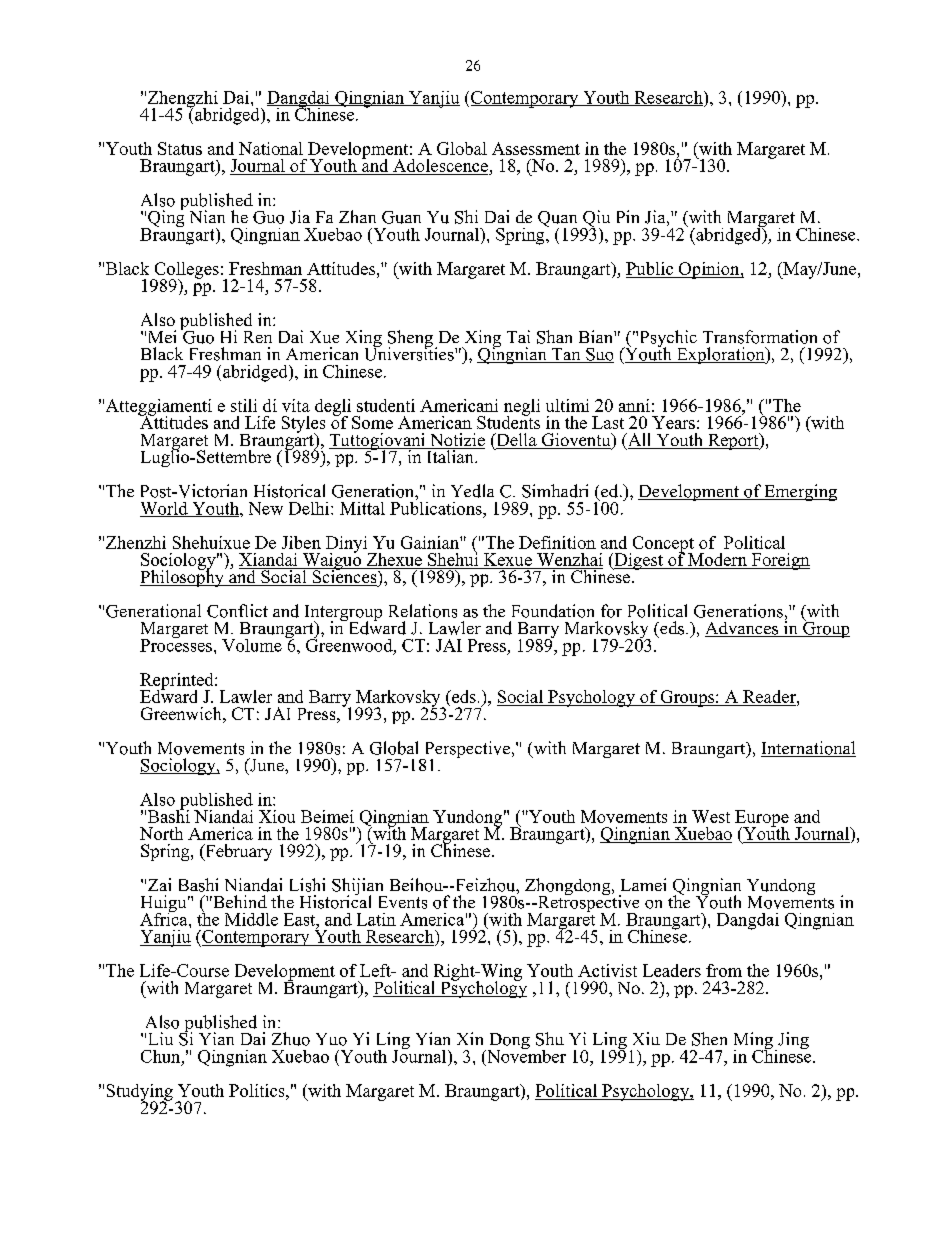 The image size is (952, 1233). Describe the element at coordinates (161, 833) in the page. I see `North` at that location.
